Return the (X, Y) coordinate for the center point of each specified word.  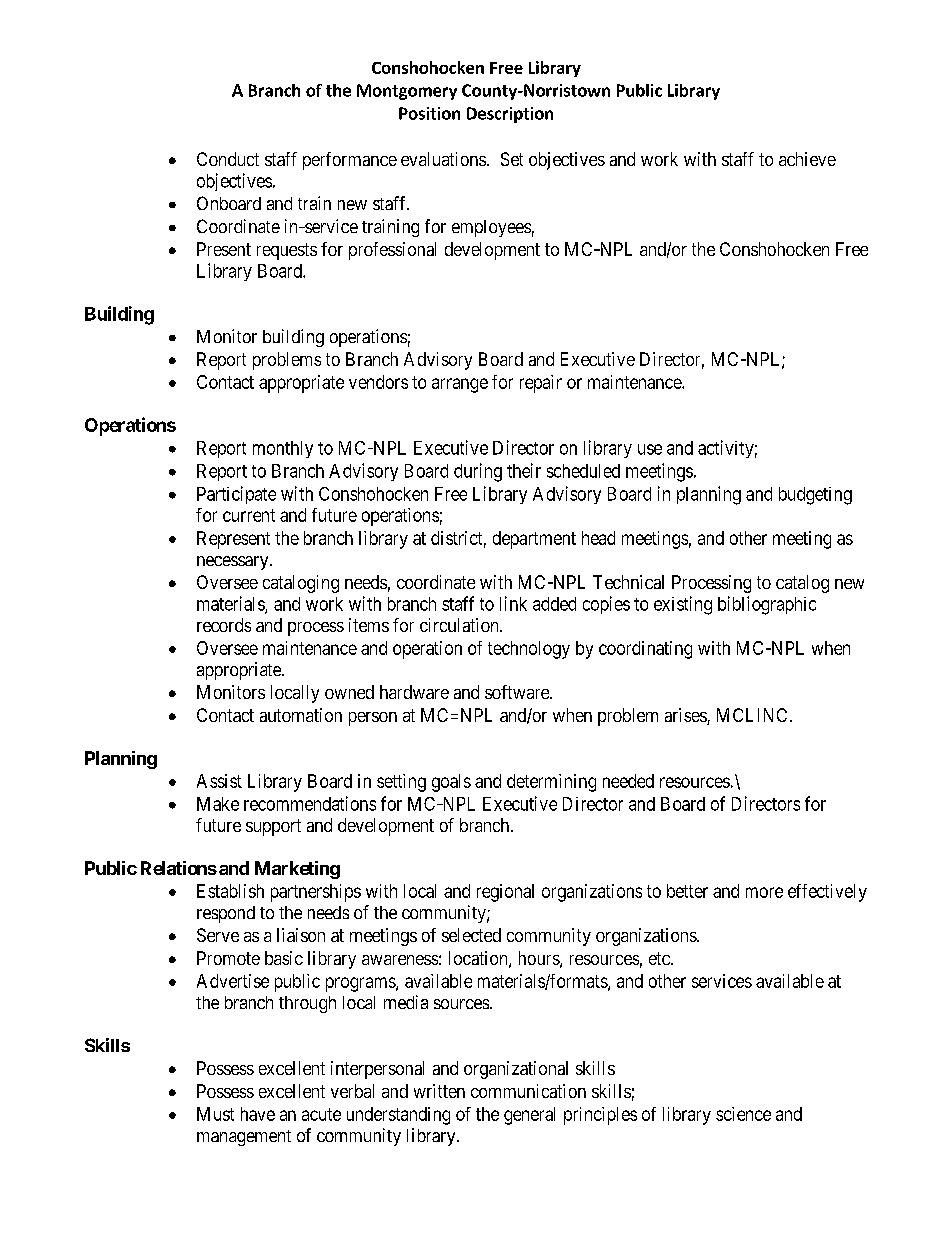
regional (505, 893)
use (650, 449)
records (224, 625)
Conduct (228, 159)
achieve (807, 159)
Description (510, 115)
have (258, 1114)
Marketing (297, 870)
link (513, 603)
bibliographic (767, 605)
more (764, 892)
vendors (378, 382)
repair (541, 384)
